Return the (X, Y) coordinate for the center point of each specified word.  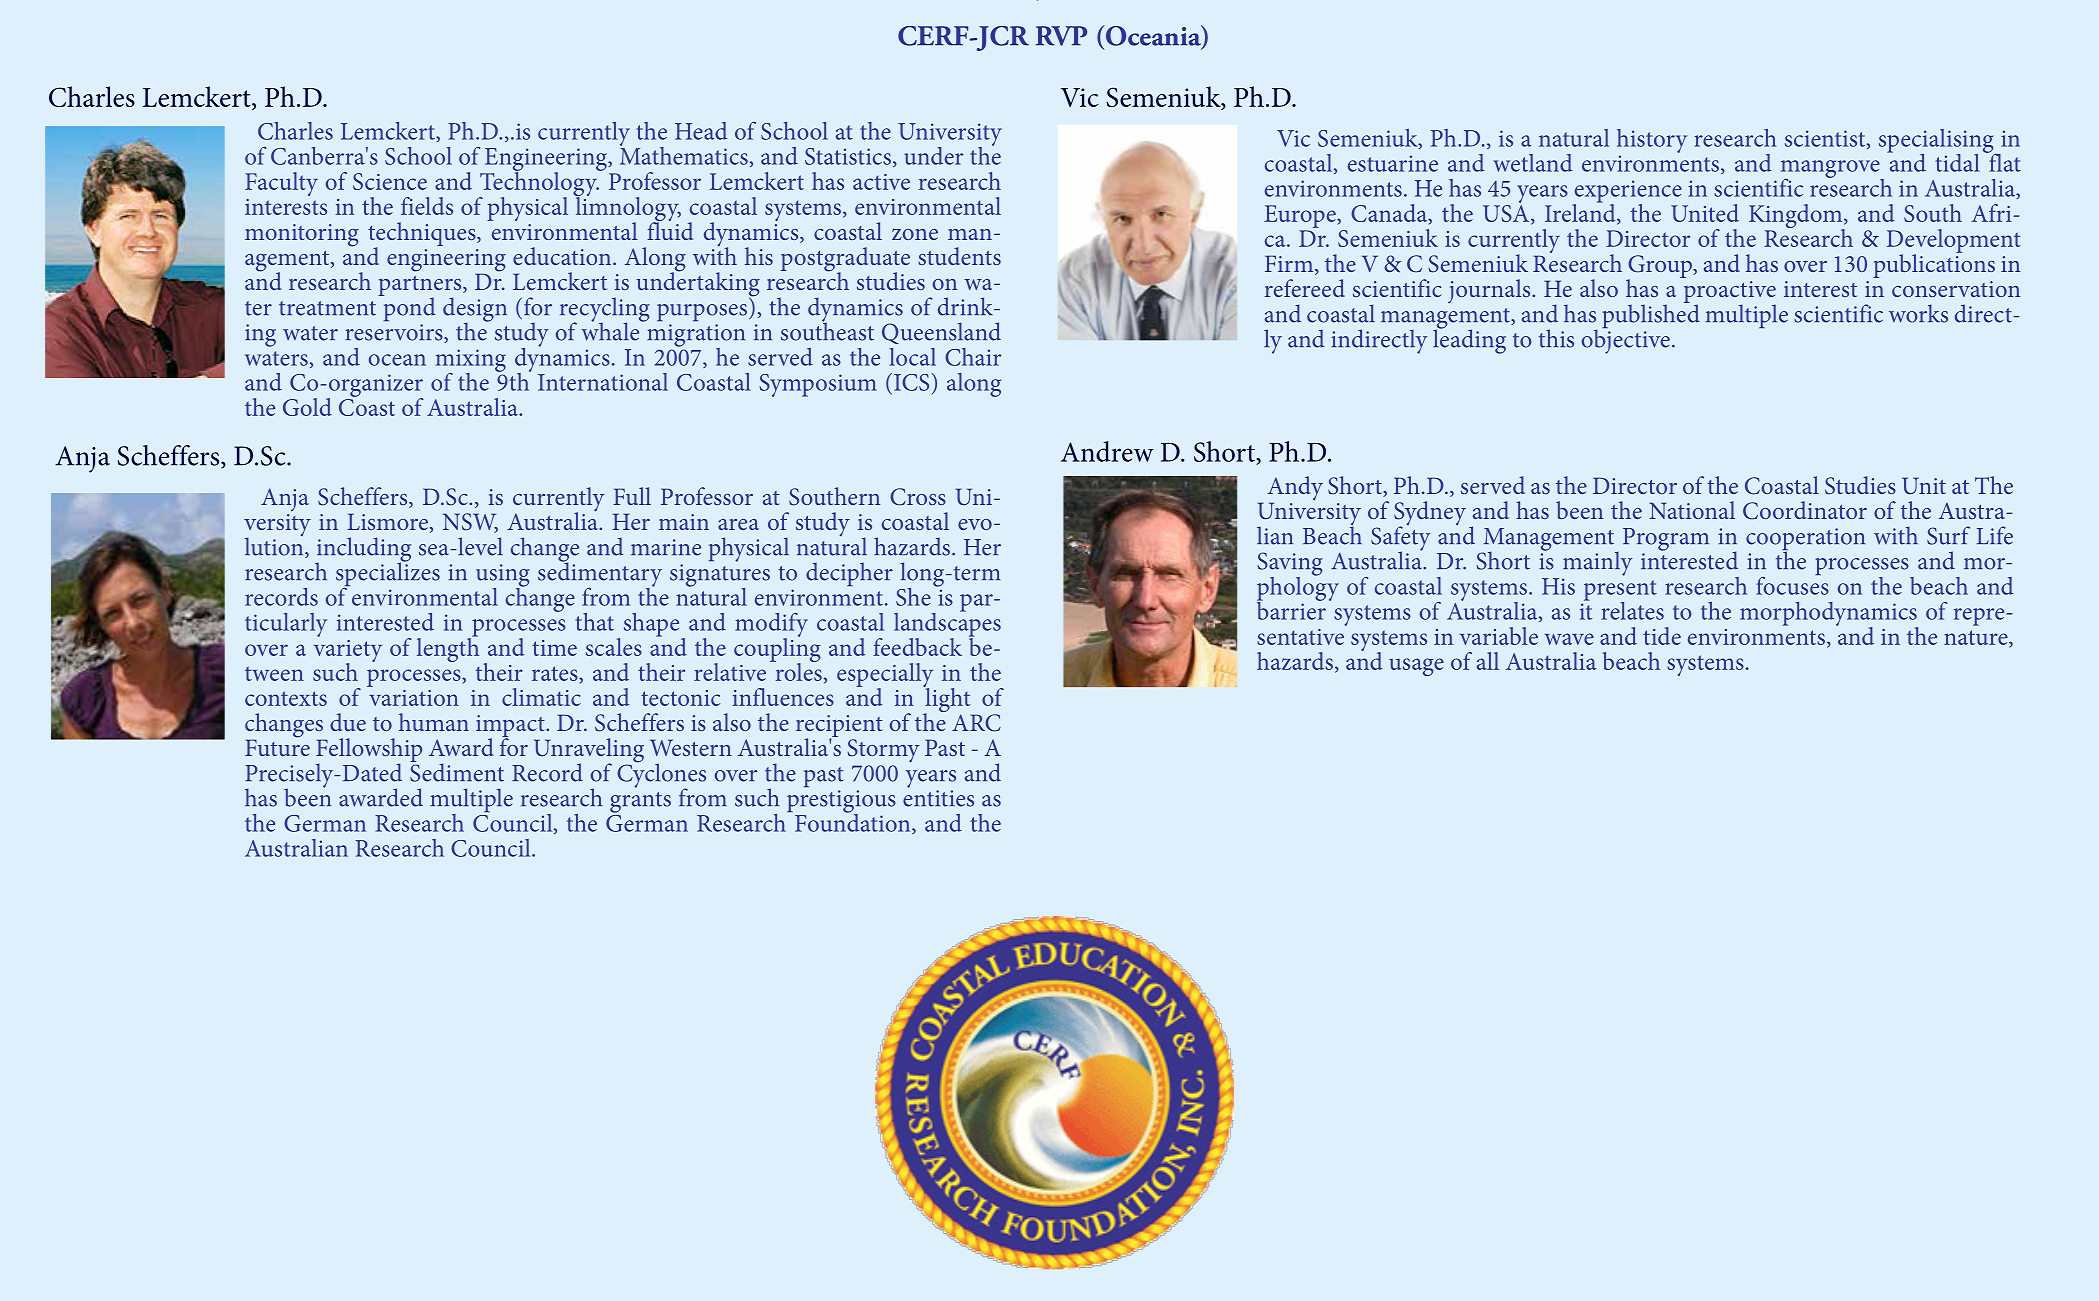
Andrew (1107, 451)
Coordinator (1805, 510)
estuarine (1393, 163)
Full (632, 496)
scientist (1826, 139)
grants (640, 802)
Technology (539, 184)
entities (938, 798)
